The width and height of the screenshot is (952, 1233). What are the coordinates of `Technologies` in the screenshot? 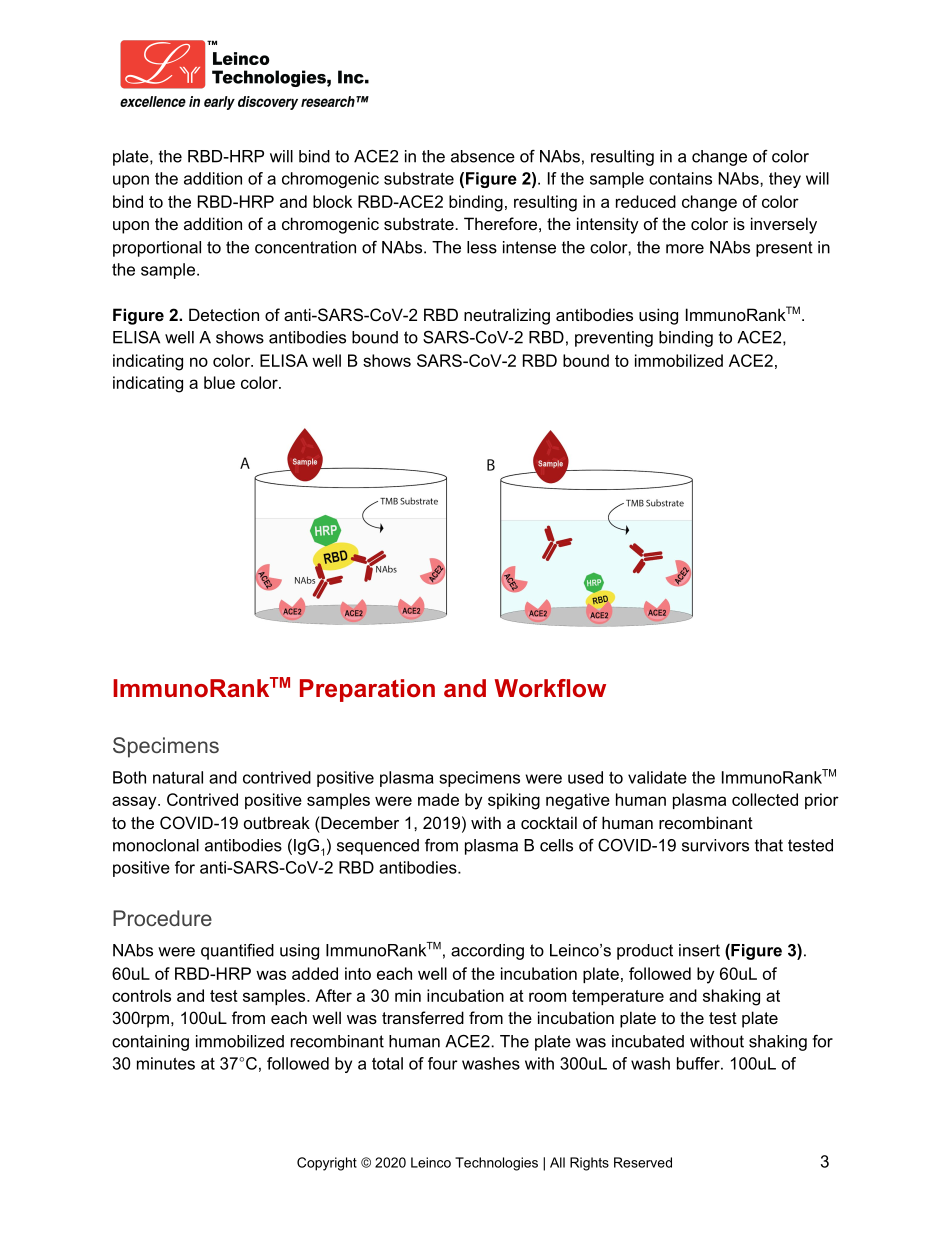 It's located at (496, 1164).
